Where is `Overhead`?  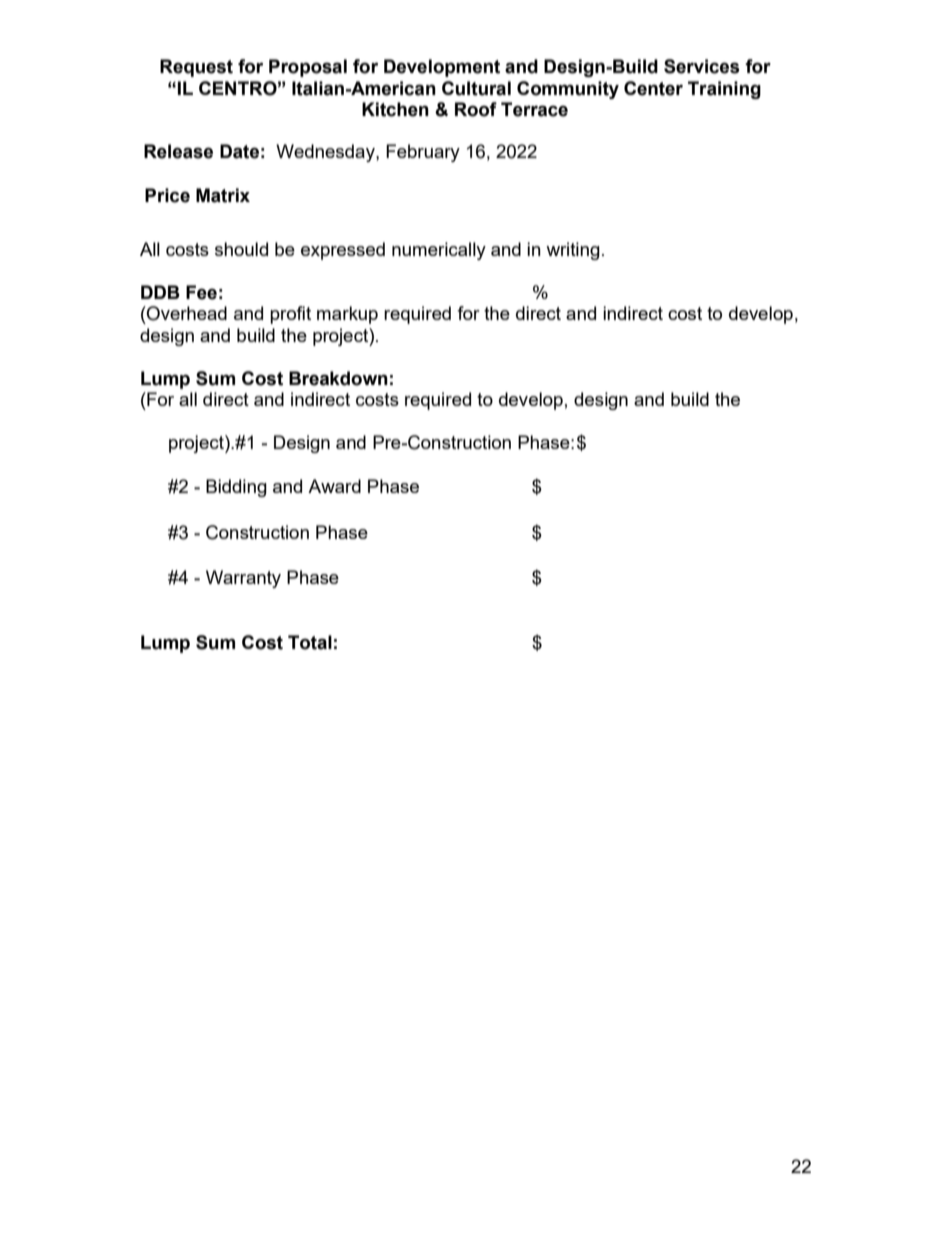
Overhead is located at coordinates (186, 313).
